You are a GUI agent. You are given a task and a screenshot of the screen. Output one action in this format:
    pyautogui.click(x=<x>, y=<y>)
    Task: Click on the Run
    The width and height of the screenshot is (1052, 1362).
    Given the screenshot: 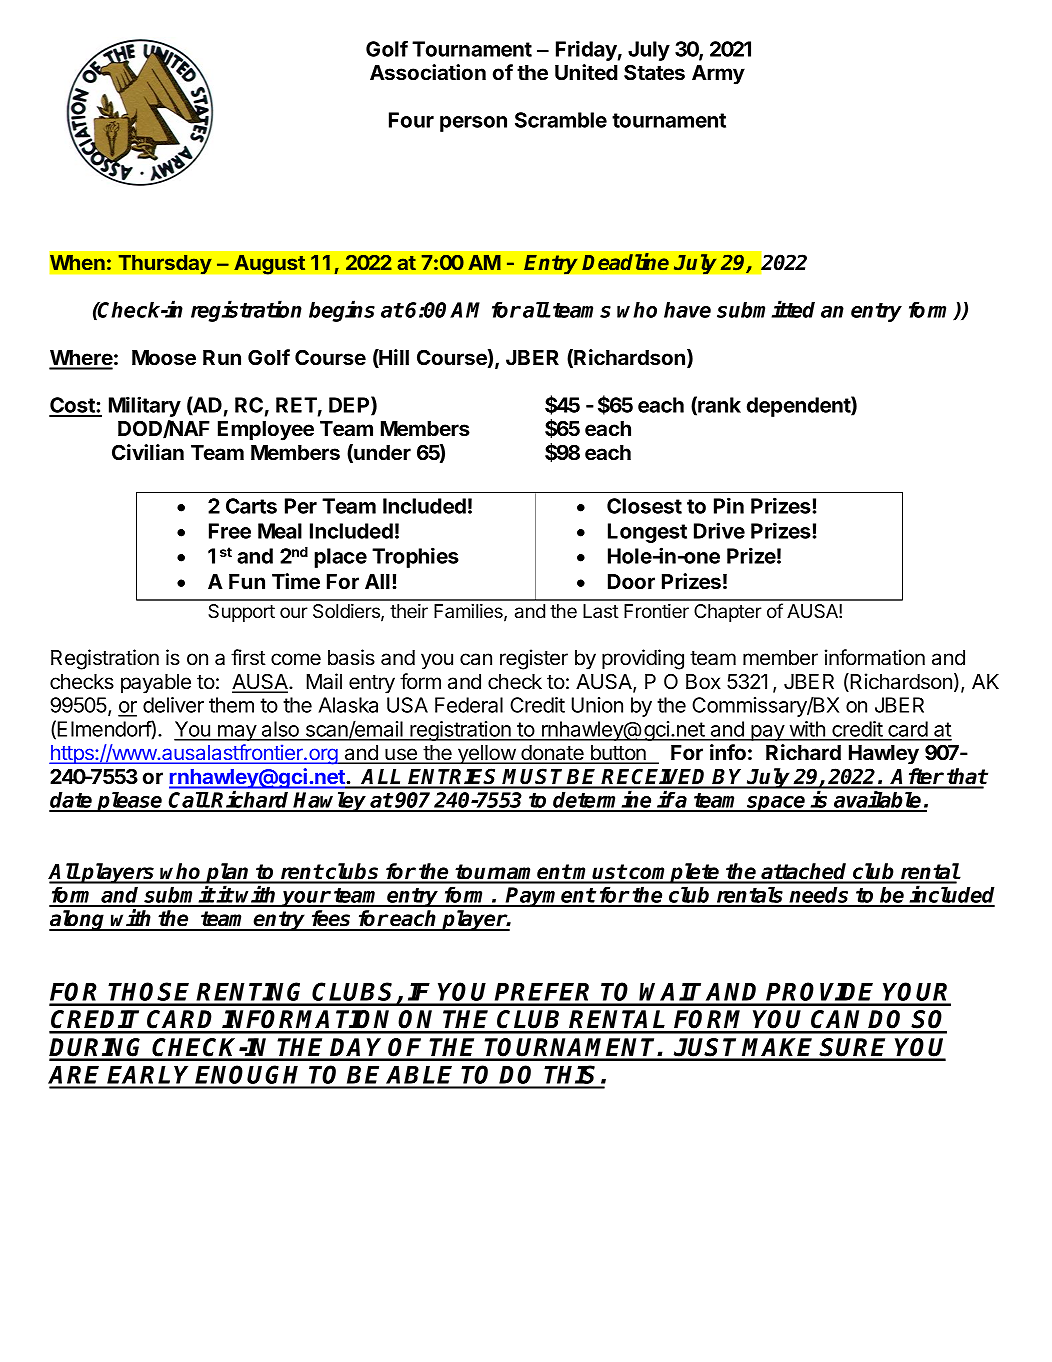 What is the action you would take?
    pyautogui.click(x=222, y=357)
